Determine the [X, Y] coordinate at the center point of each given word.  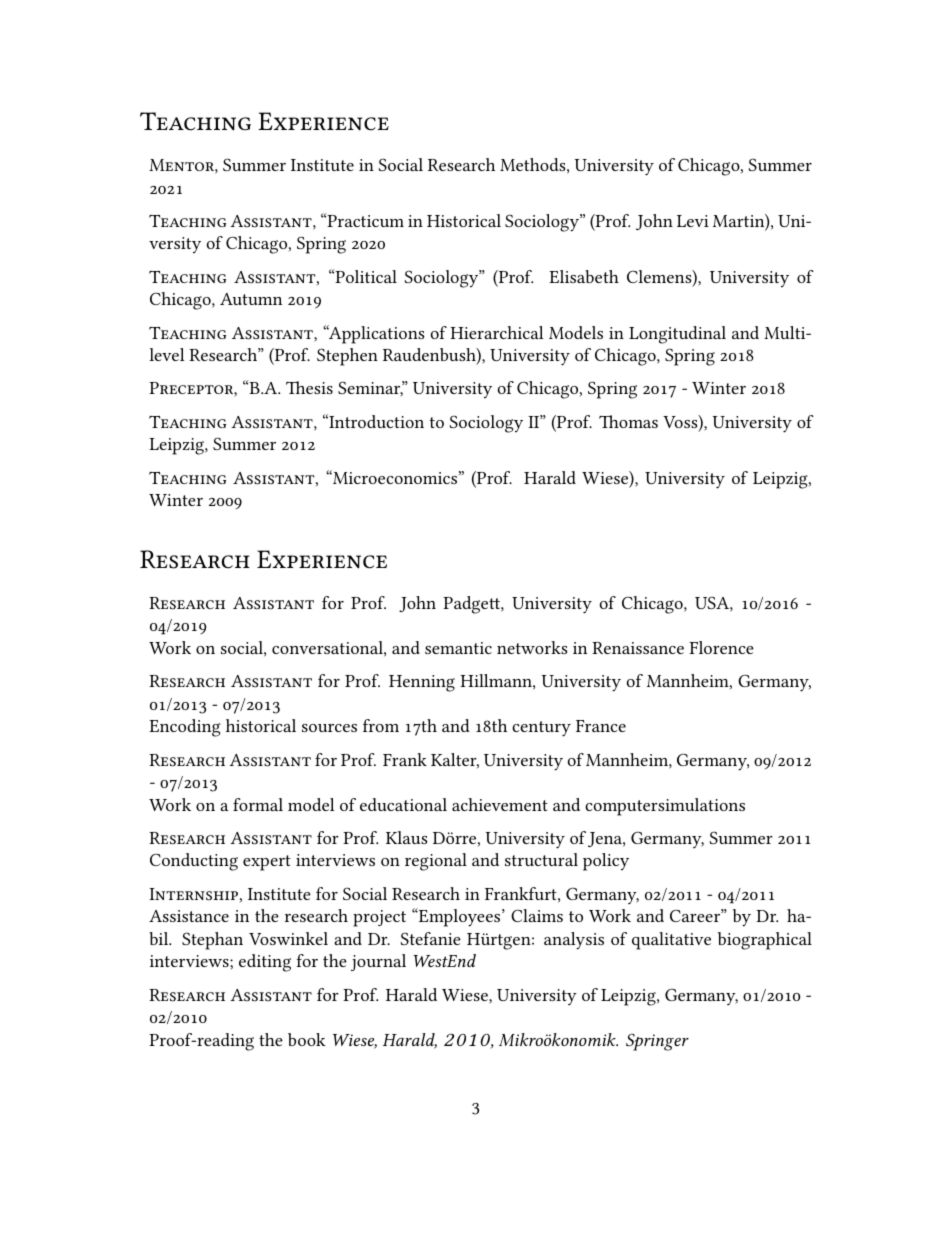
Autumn [251, 299]
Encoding [185, 728]
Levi [693, 221]
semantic [458, 648]
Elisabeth [584, 276]
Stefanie [430, 938]
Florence [721, 647]
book [307, 1039]
